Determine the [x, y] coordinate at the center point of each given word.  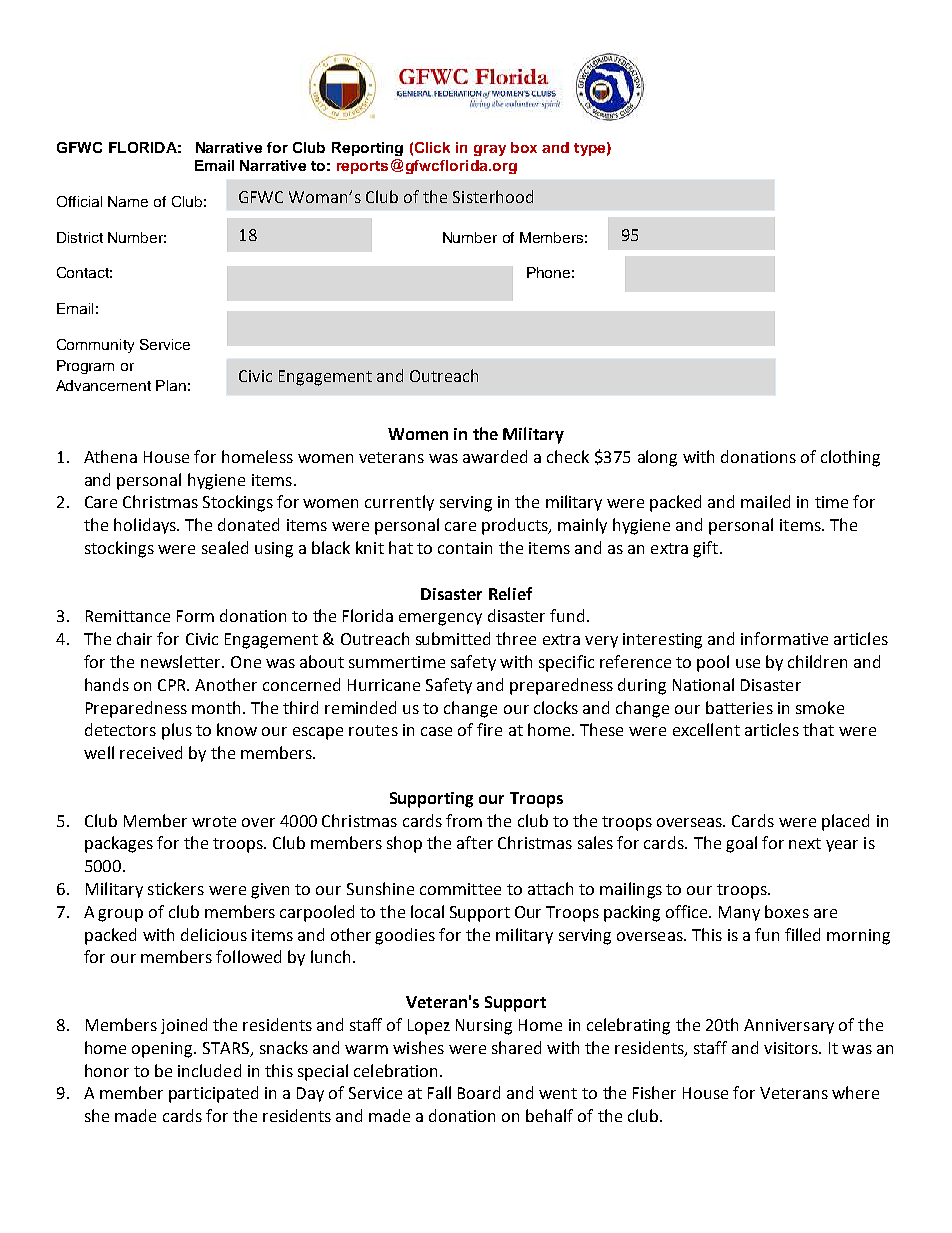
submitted [453, 638]
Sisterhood [493, 196]
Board [479, 1092]
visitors [792, 1048]
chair [134, 638]
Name [128, 201]
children [817, 661]
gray [490, 150]
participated [213, 1094]
